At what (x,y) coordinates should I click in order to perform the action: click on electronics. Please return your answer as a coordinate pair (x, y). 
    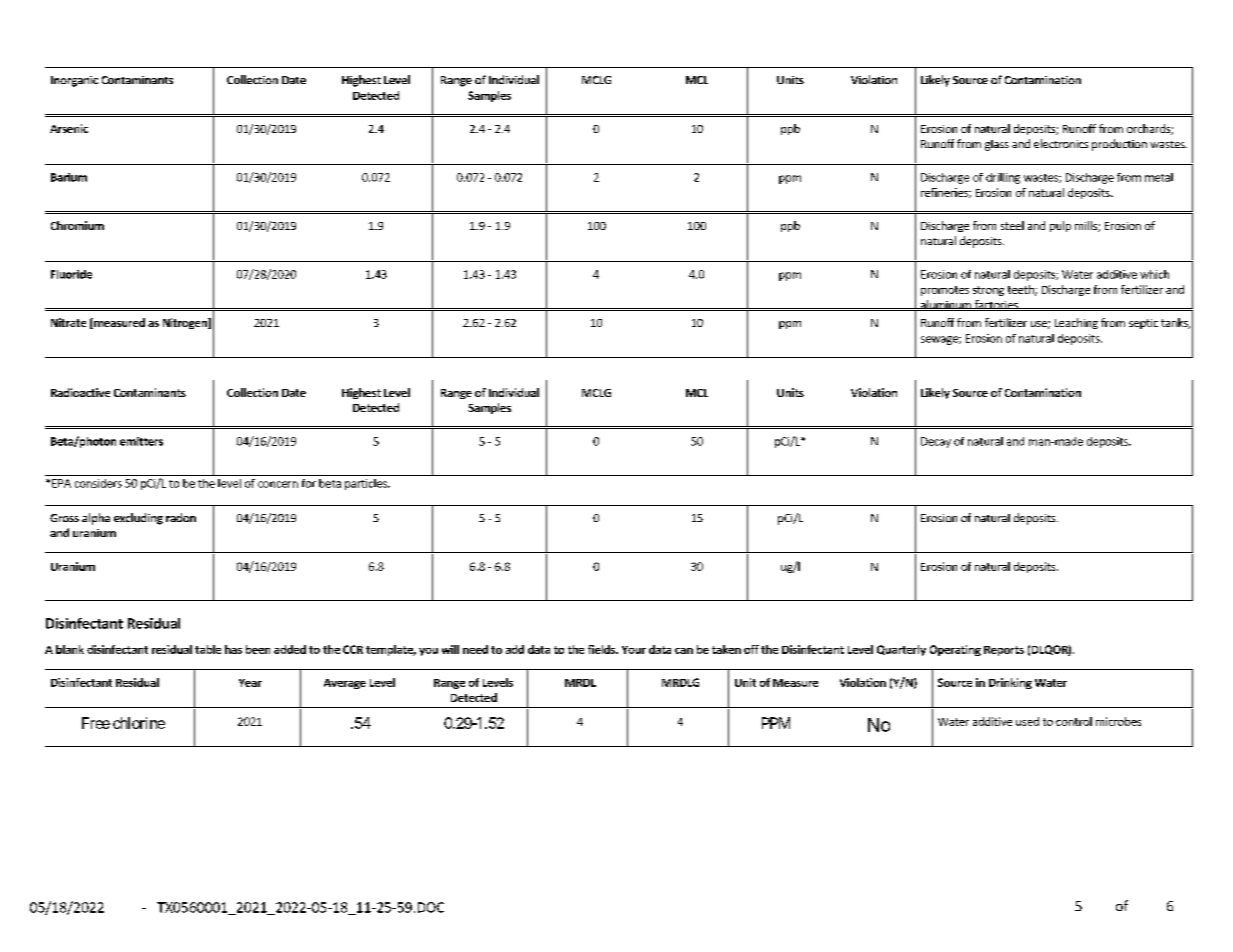
    Looking at the image, I should click on (1061, 143).
